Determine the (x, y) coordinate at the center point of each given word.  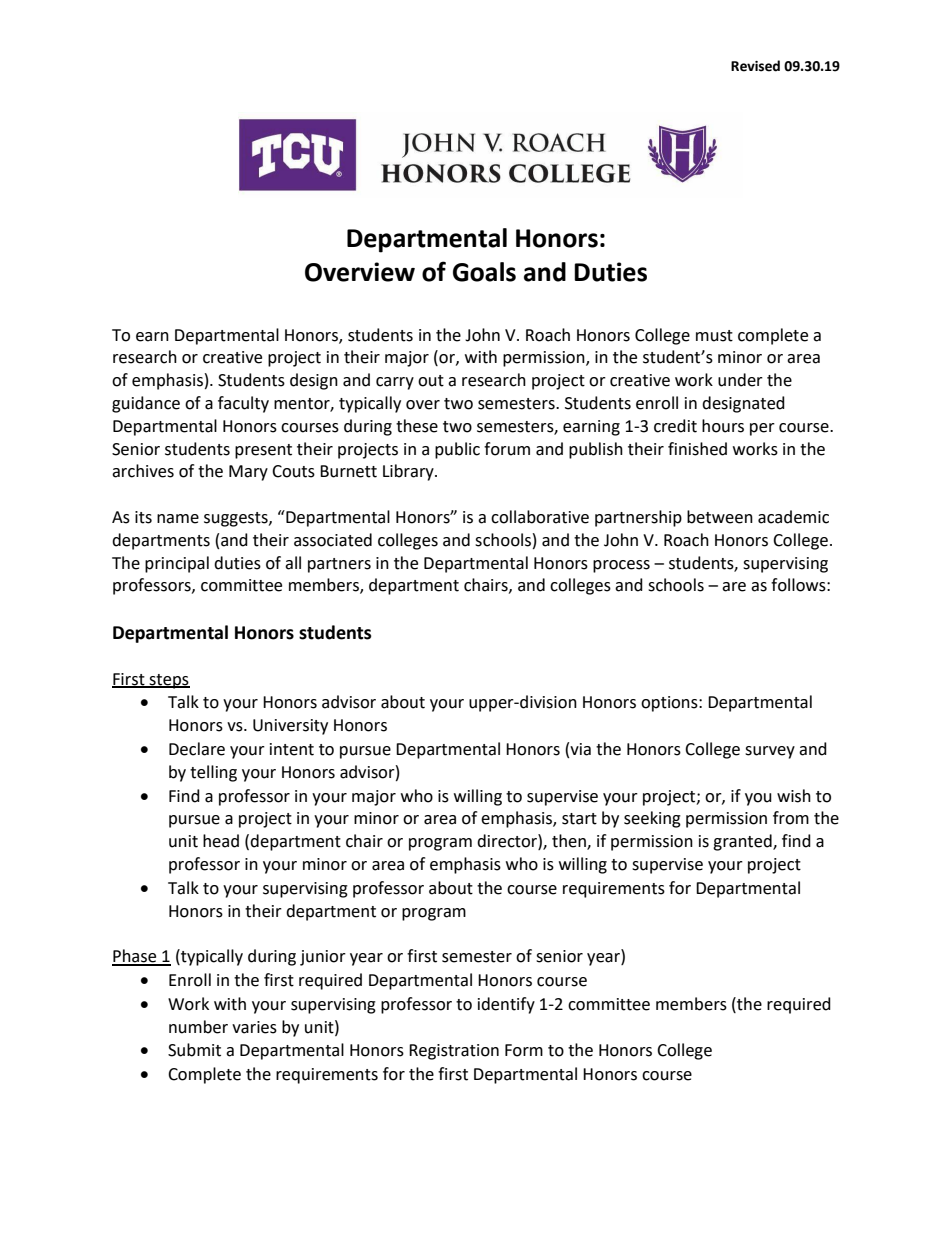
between (720, 517)
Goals (484, 272)
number (198, 1027)
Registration (454, 1052)
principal (177, 564)
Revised (755, 66)
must (714, 336)
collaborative (540, 517)
